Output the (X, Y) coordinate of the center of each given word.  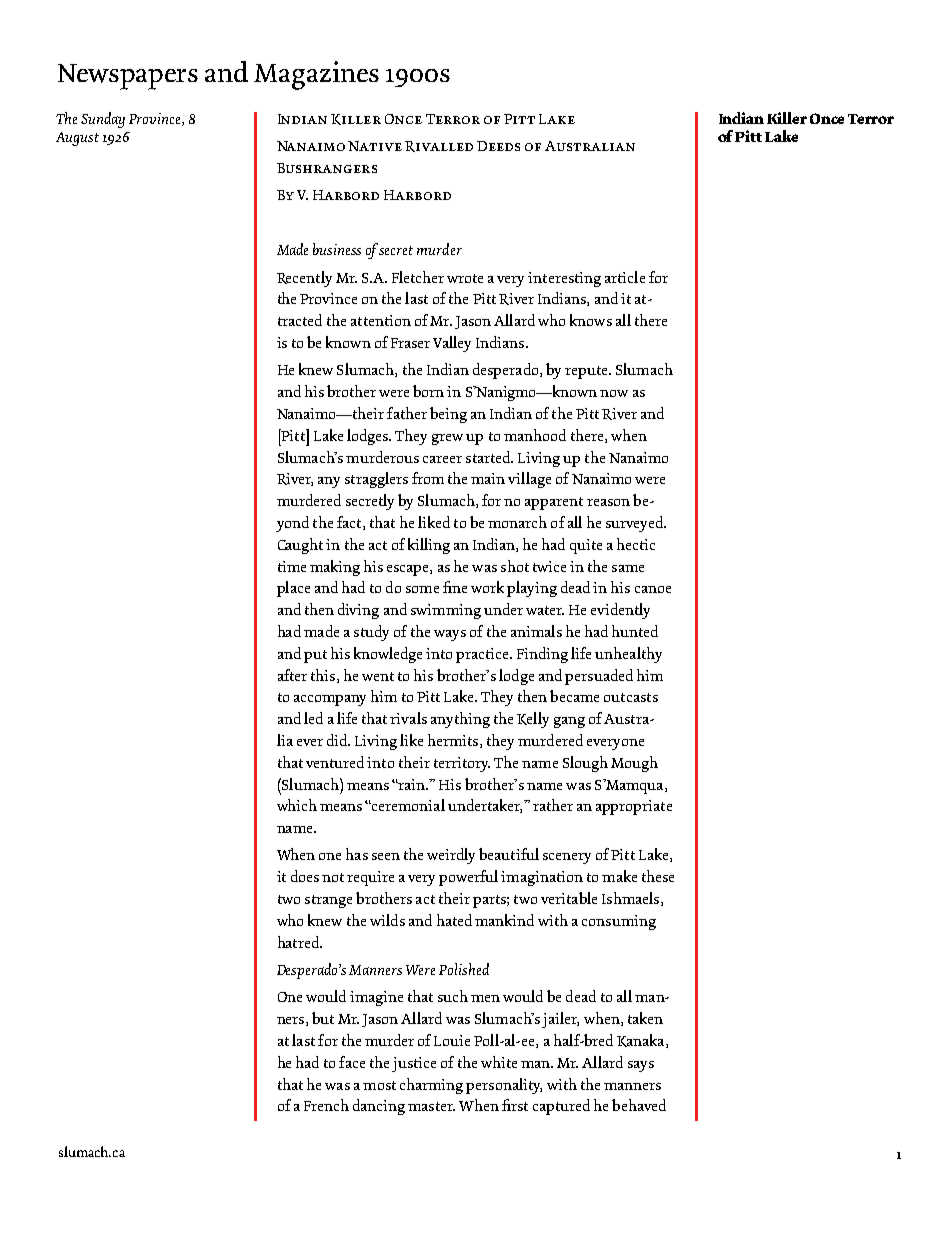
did (338, 740)
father (407, 413)
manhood (535, 435)
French (326, 1105)
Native (375, 146)
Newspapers (128, 77)
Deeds (498, 146)
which (297, 805)
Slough (585, 764)
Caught (300, 546)
